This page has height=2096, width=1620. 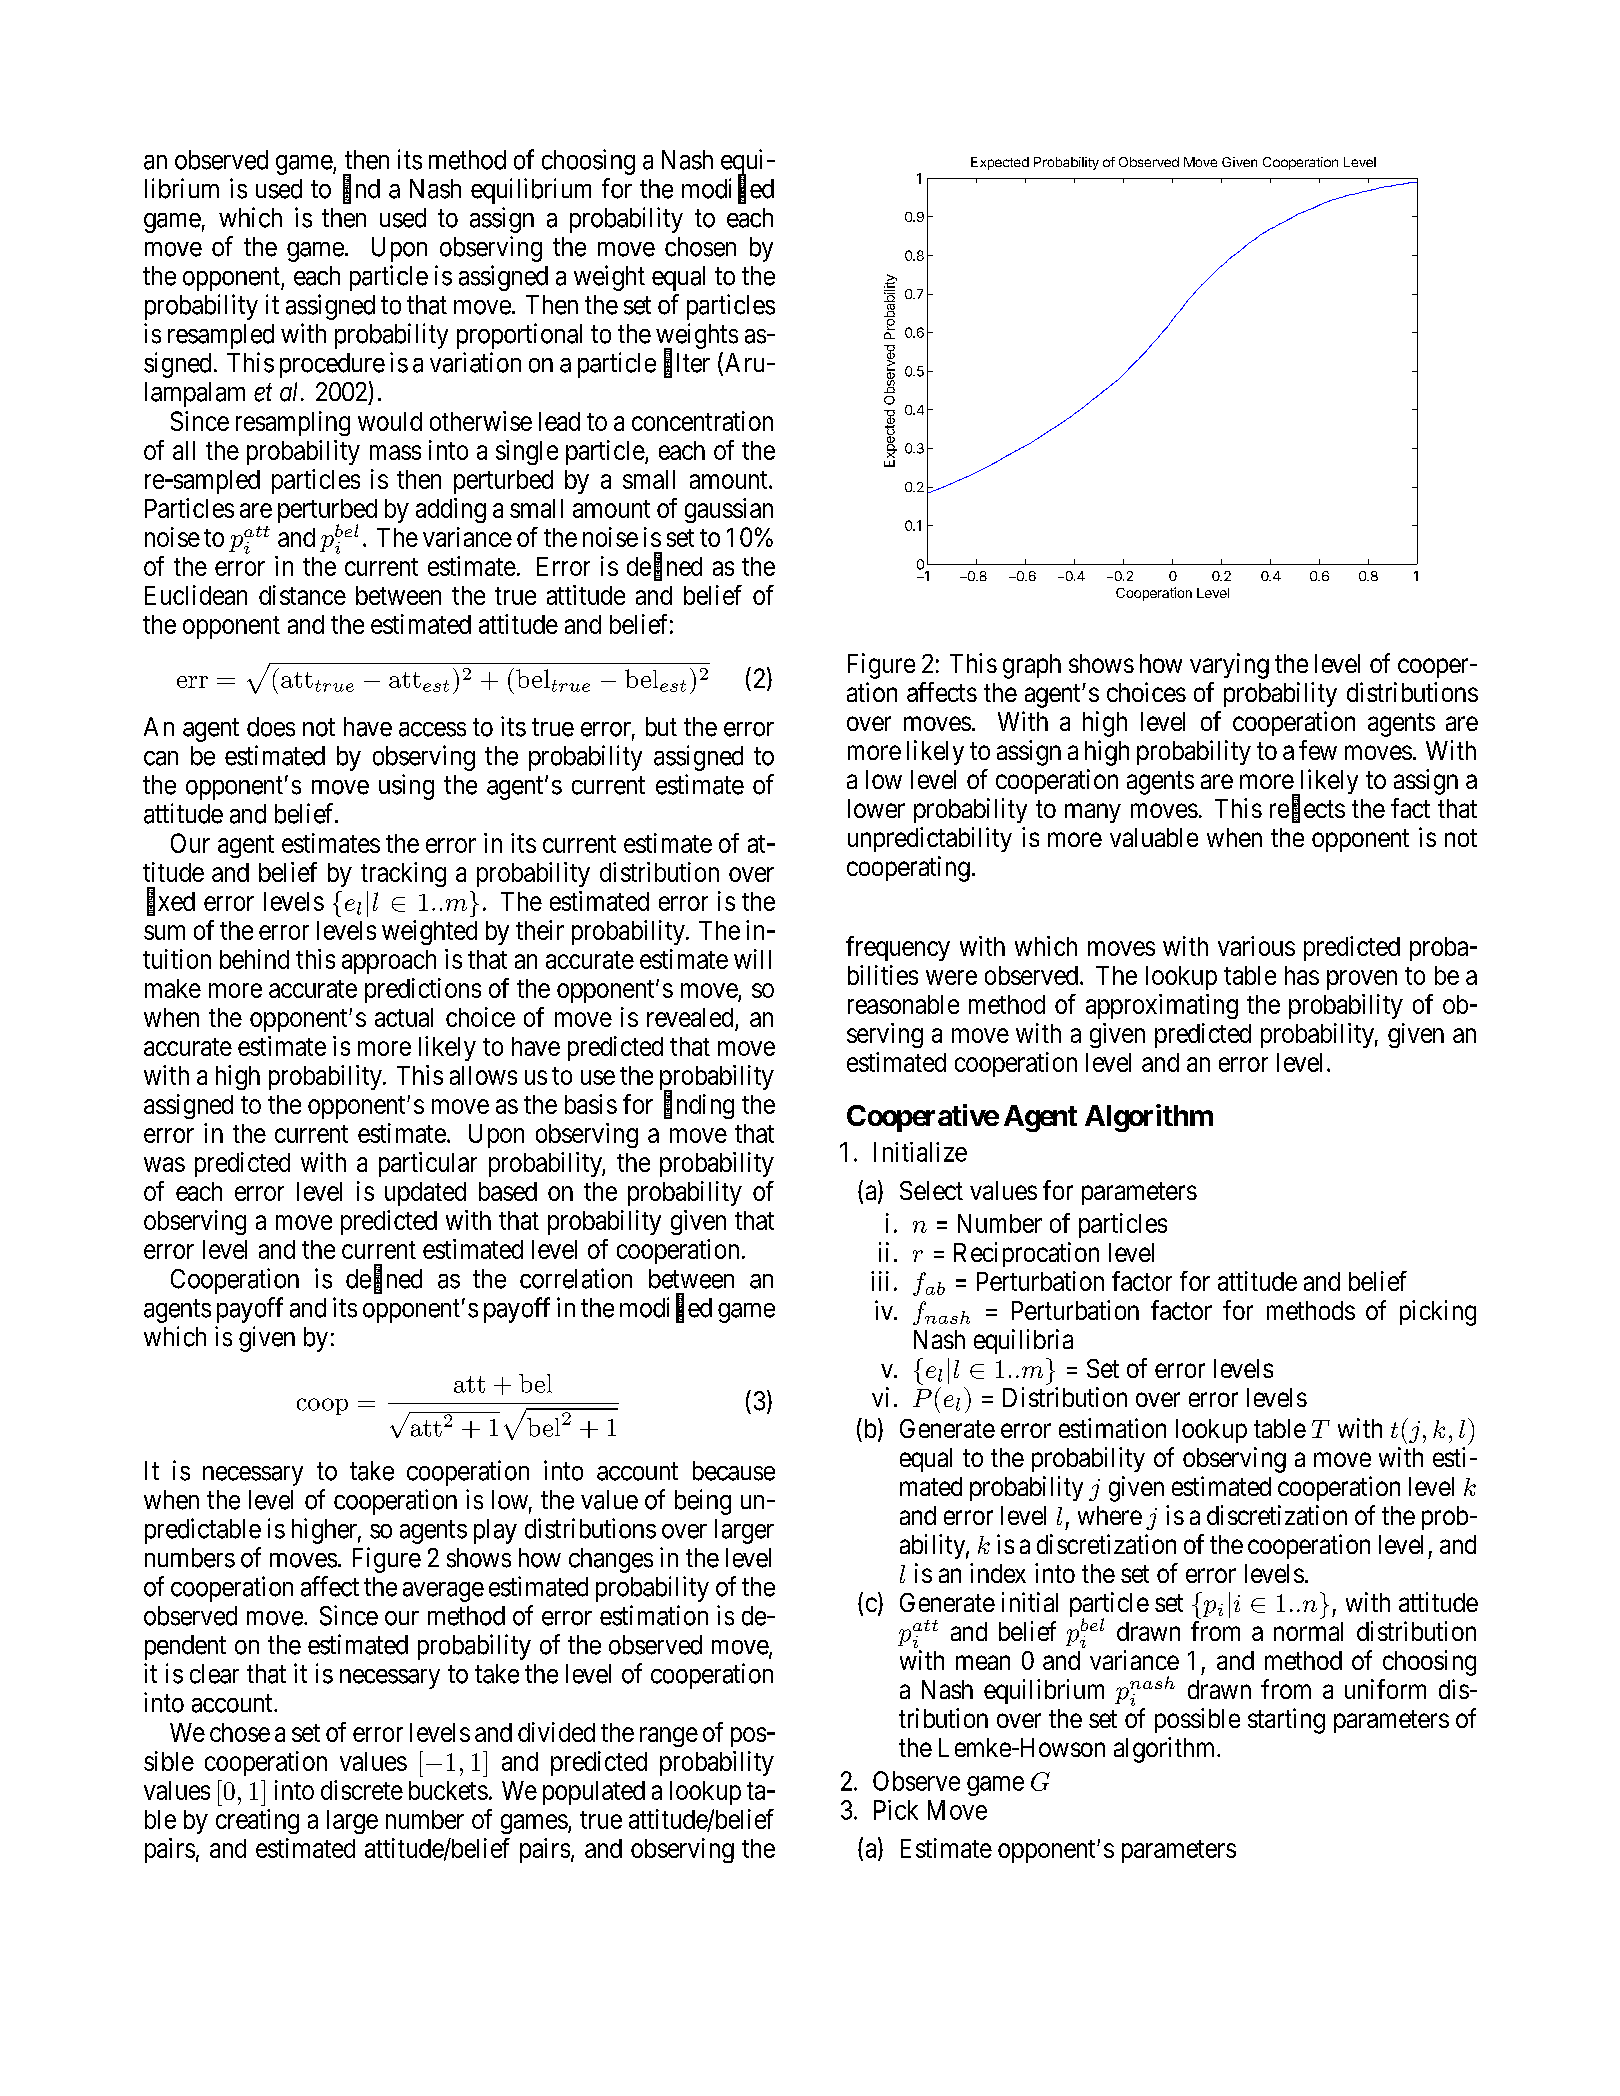 What do you see at coordinates (332, 365) in the page?
I see `procedure` at bounding box center [332, 365].
